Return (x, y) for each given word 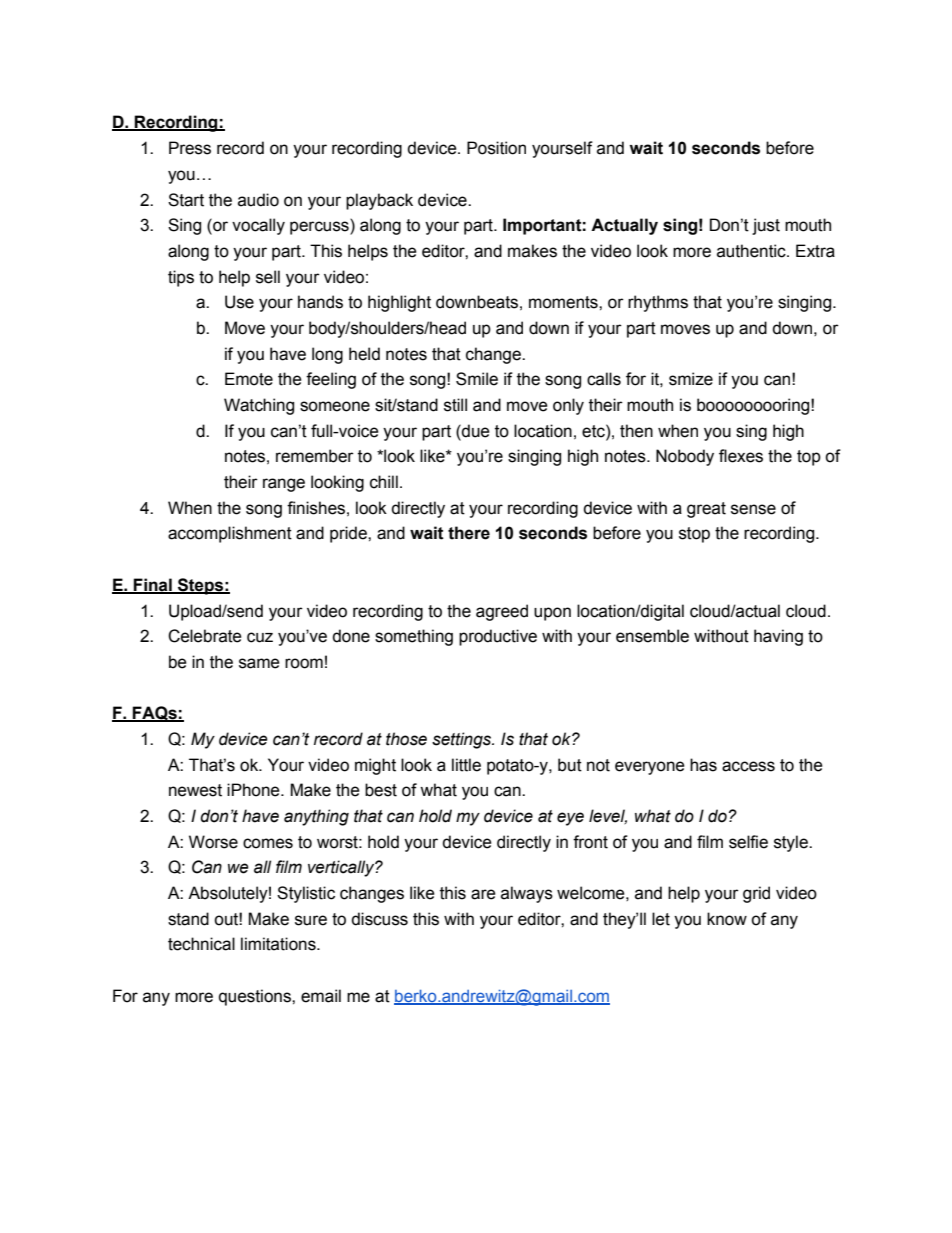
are (483, 894)
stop (694, 535)
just (766, 226)
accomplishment (230, 534)
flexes (741, 456)
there (469, 533)
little (466, 765)
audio (258, 200)
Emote (249, 379)
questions (256, 997)
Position (496, 148)
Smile (477, 379)
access (748, 766)
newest (195, 790)
